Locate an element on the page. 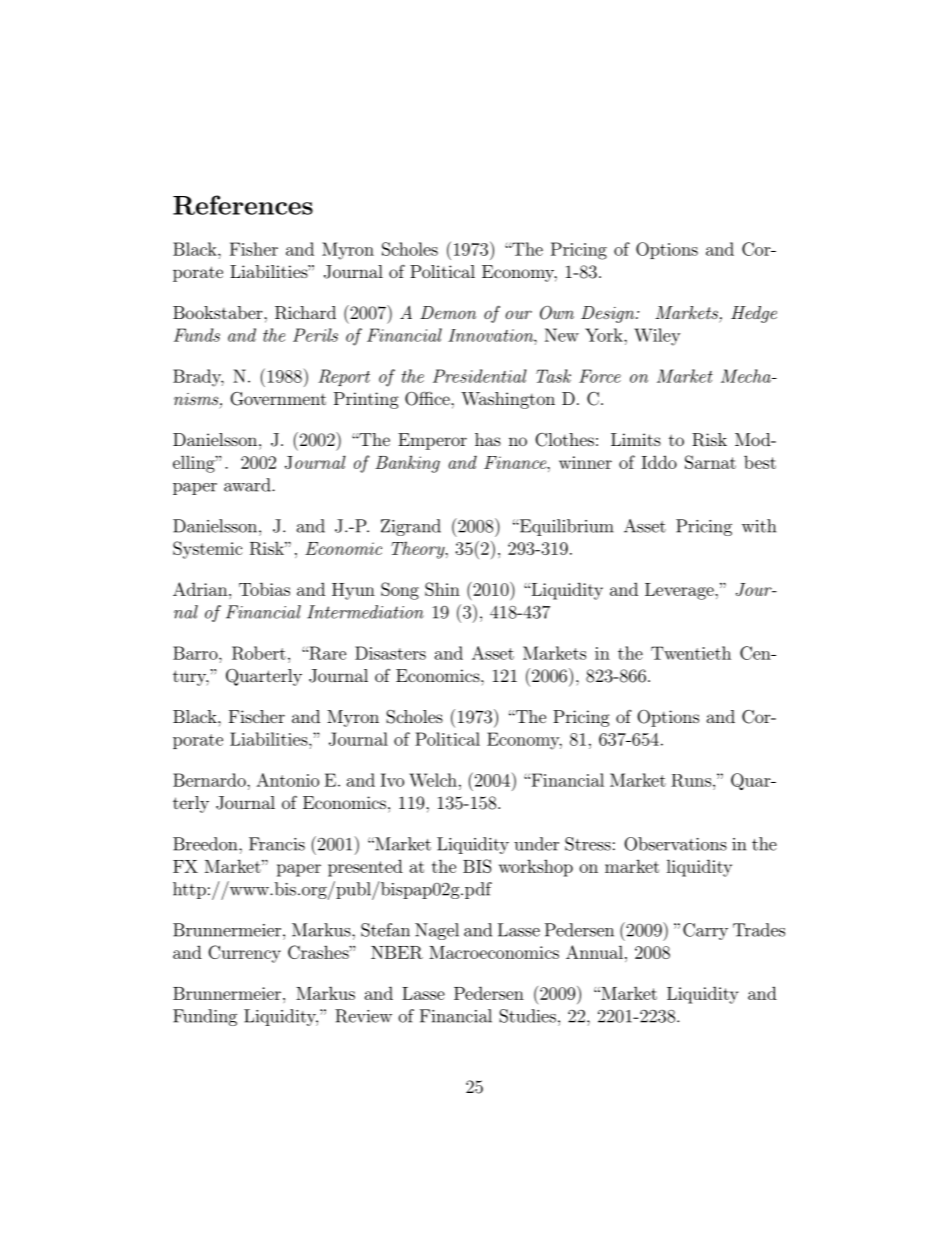  Song is located at coordinates (400, 591).
